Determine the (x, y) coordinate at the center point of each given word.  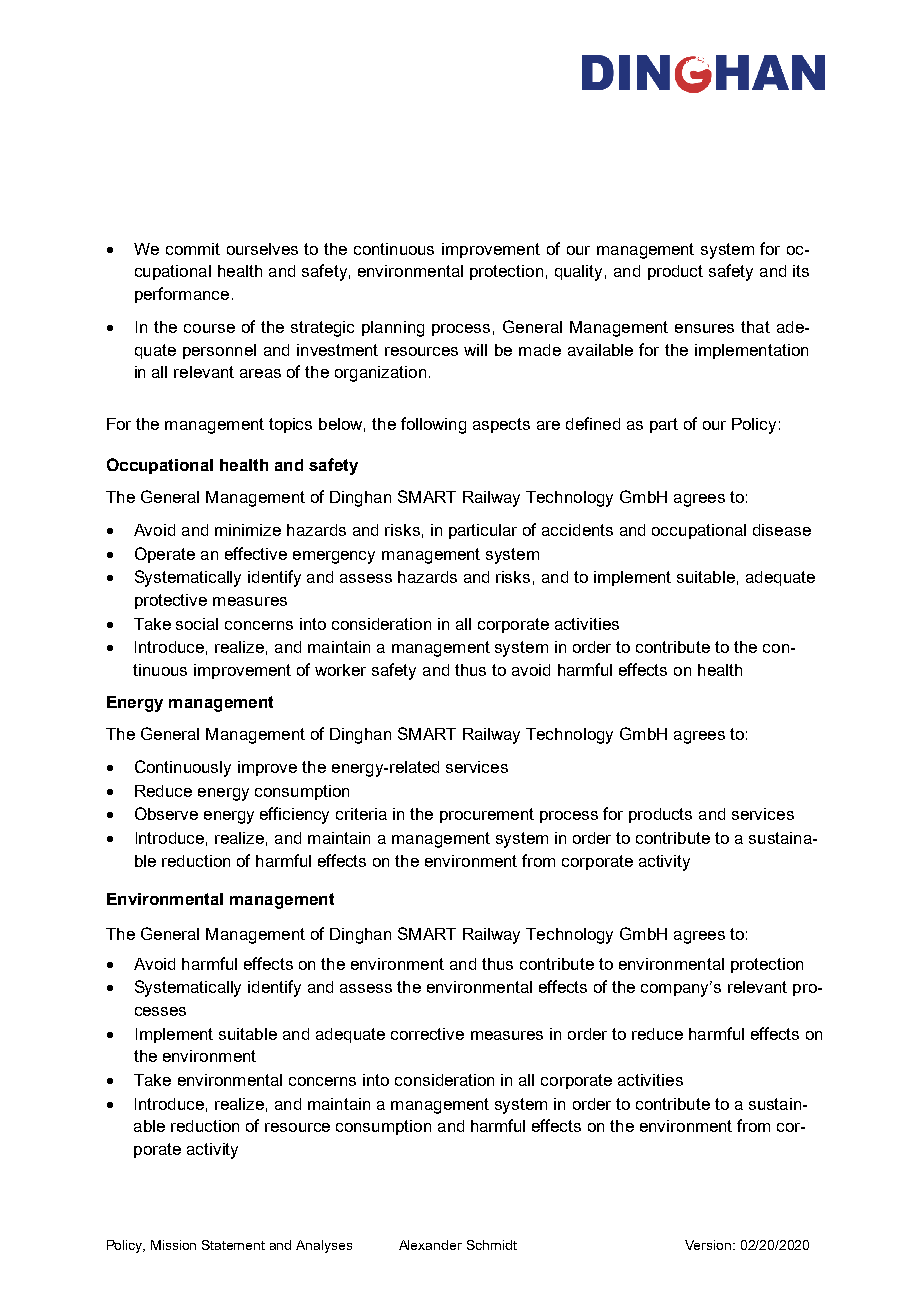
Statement (233, 1245)
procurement (487, 815)
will (475, 350)
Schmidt (492, 1245)
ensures (704, 328)
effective (256, 553)
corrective (427, 1034)
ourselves (262, 249)
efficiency (294, 815)
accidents (577, 530)
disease (782, 530)
